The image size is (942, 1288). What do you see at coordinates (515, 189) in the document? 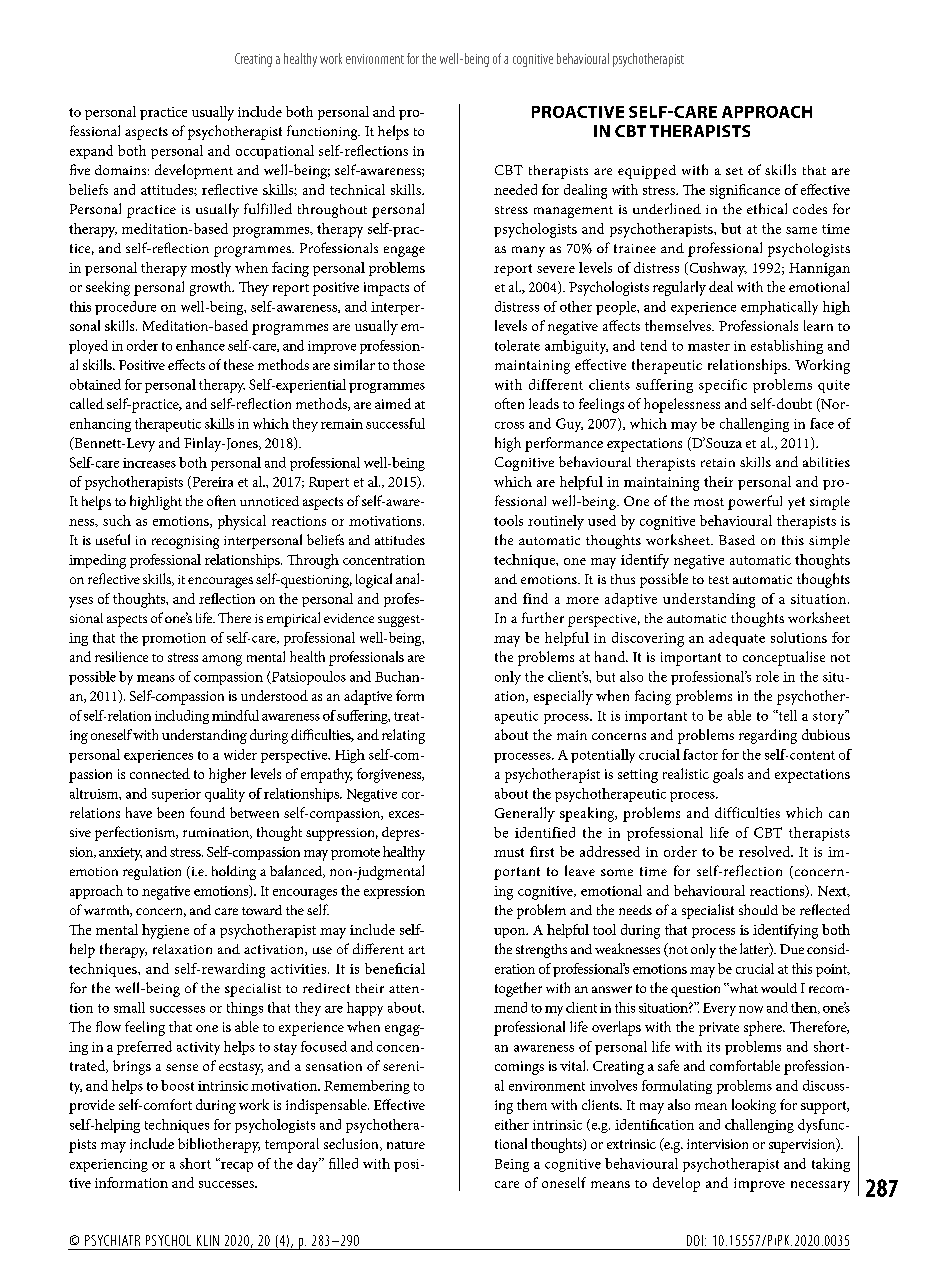
I see `needed` at bounding box center [515, 189].
